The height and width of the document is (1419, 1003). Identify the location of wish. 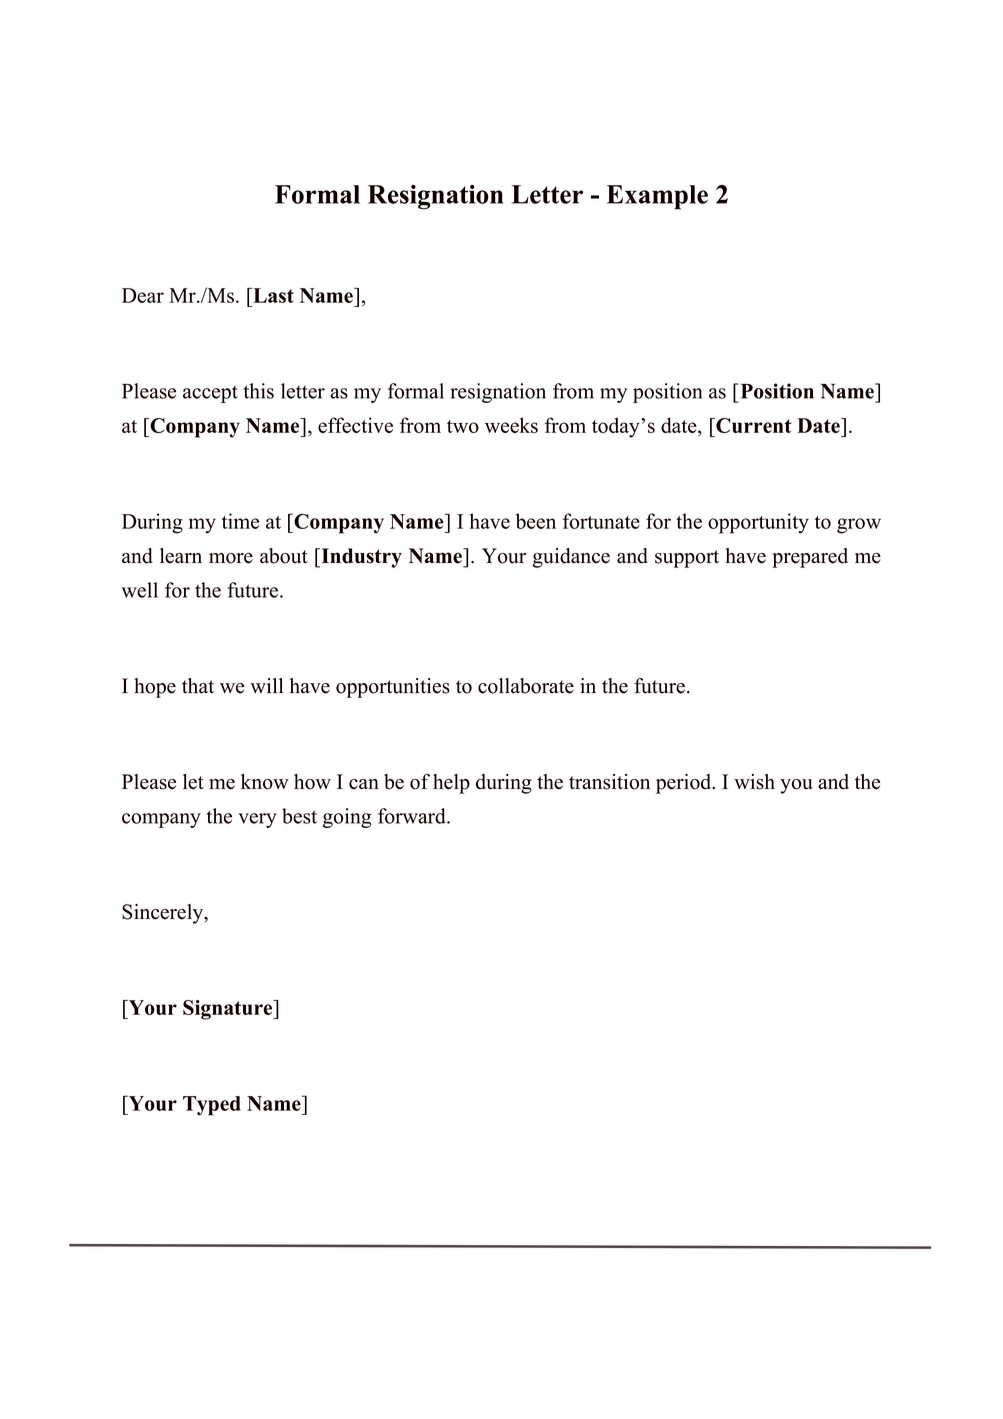
(754, 782).
